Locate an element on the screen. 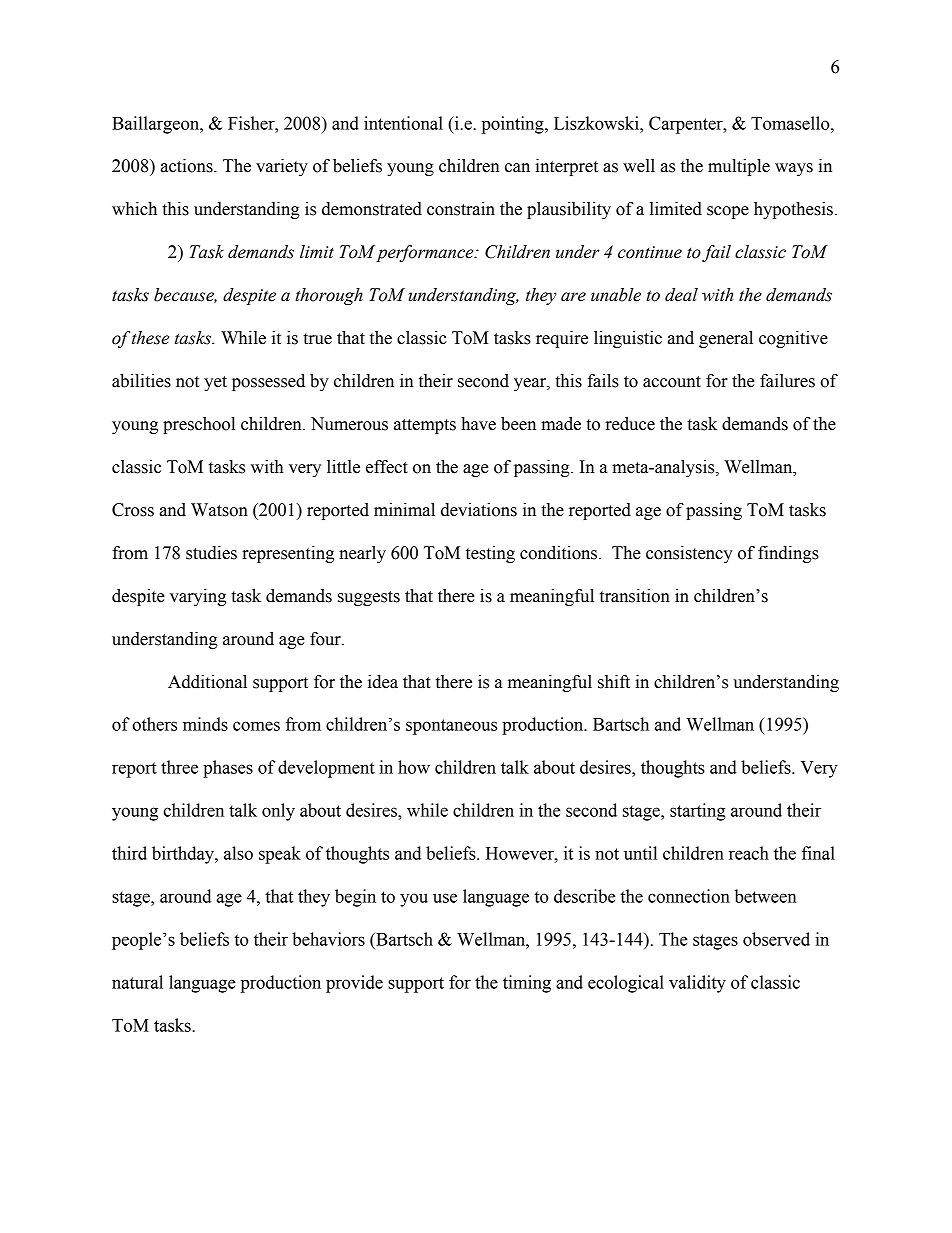 Image resolution: width=952 pixels, height=1233 pixels. timing is located at coordinates (527, 984).
